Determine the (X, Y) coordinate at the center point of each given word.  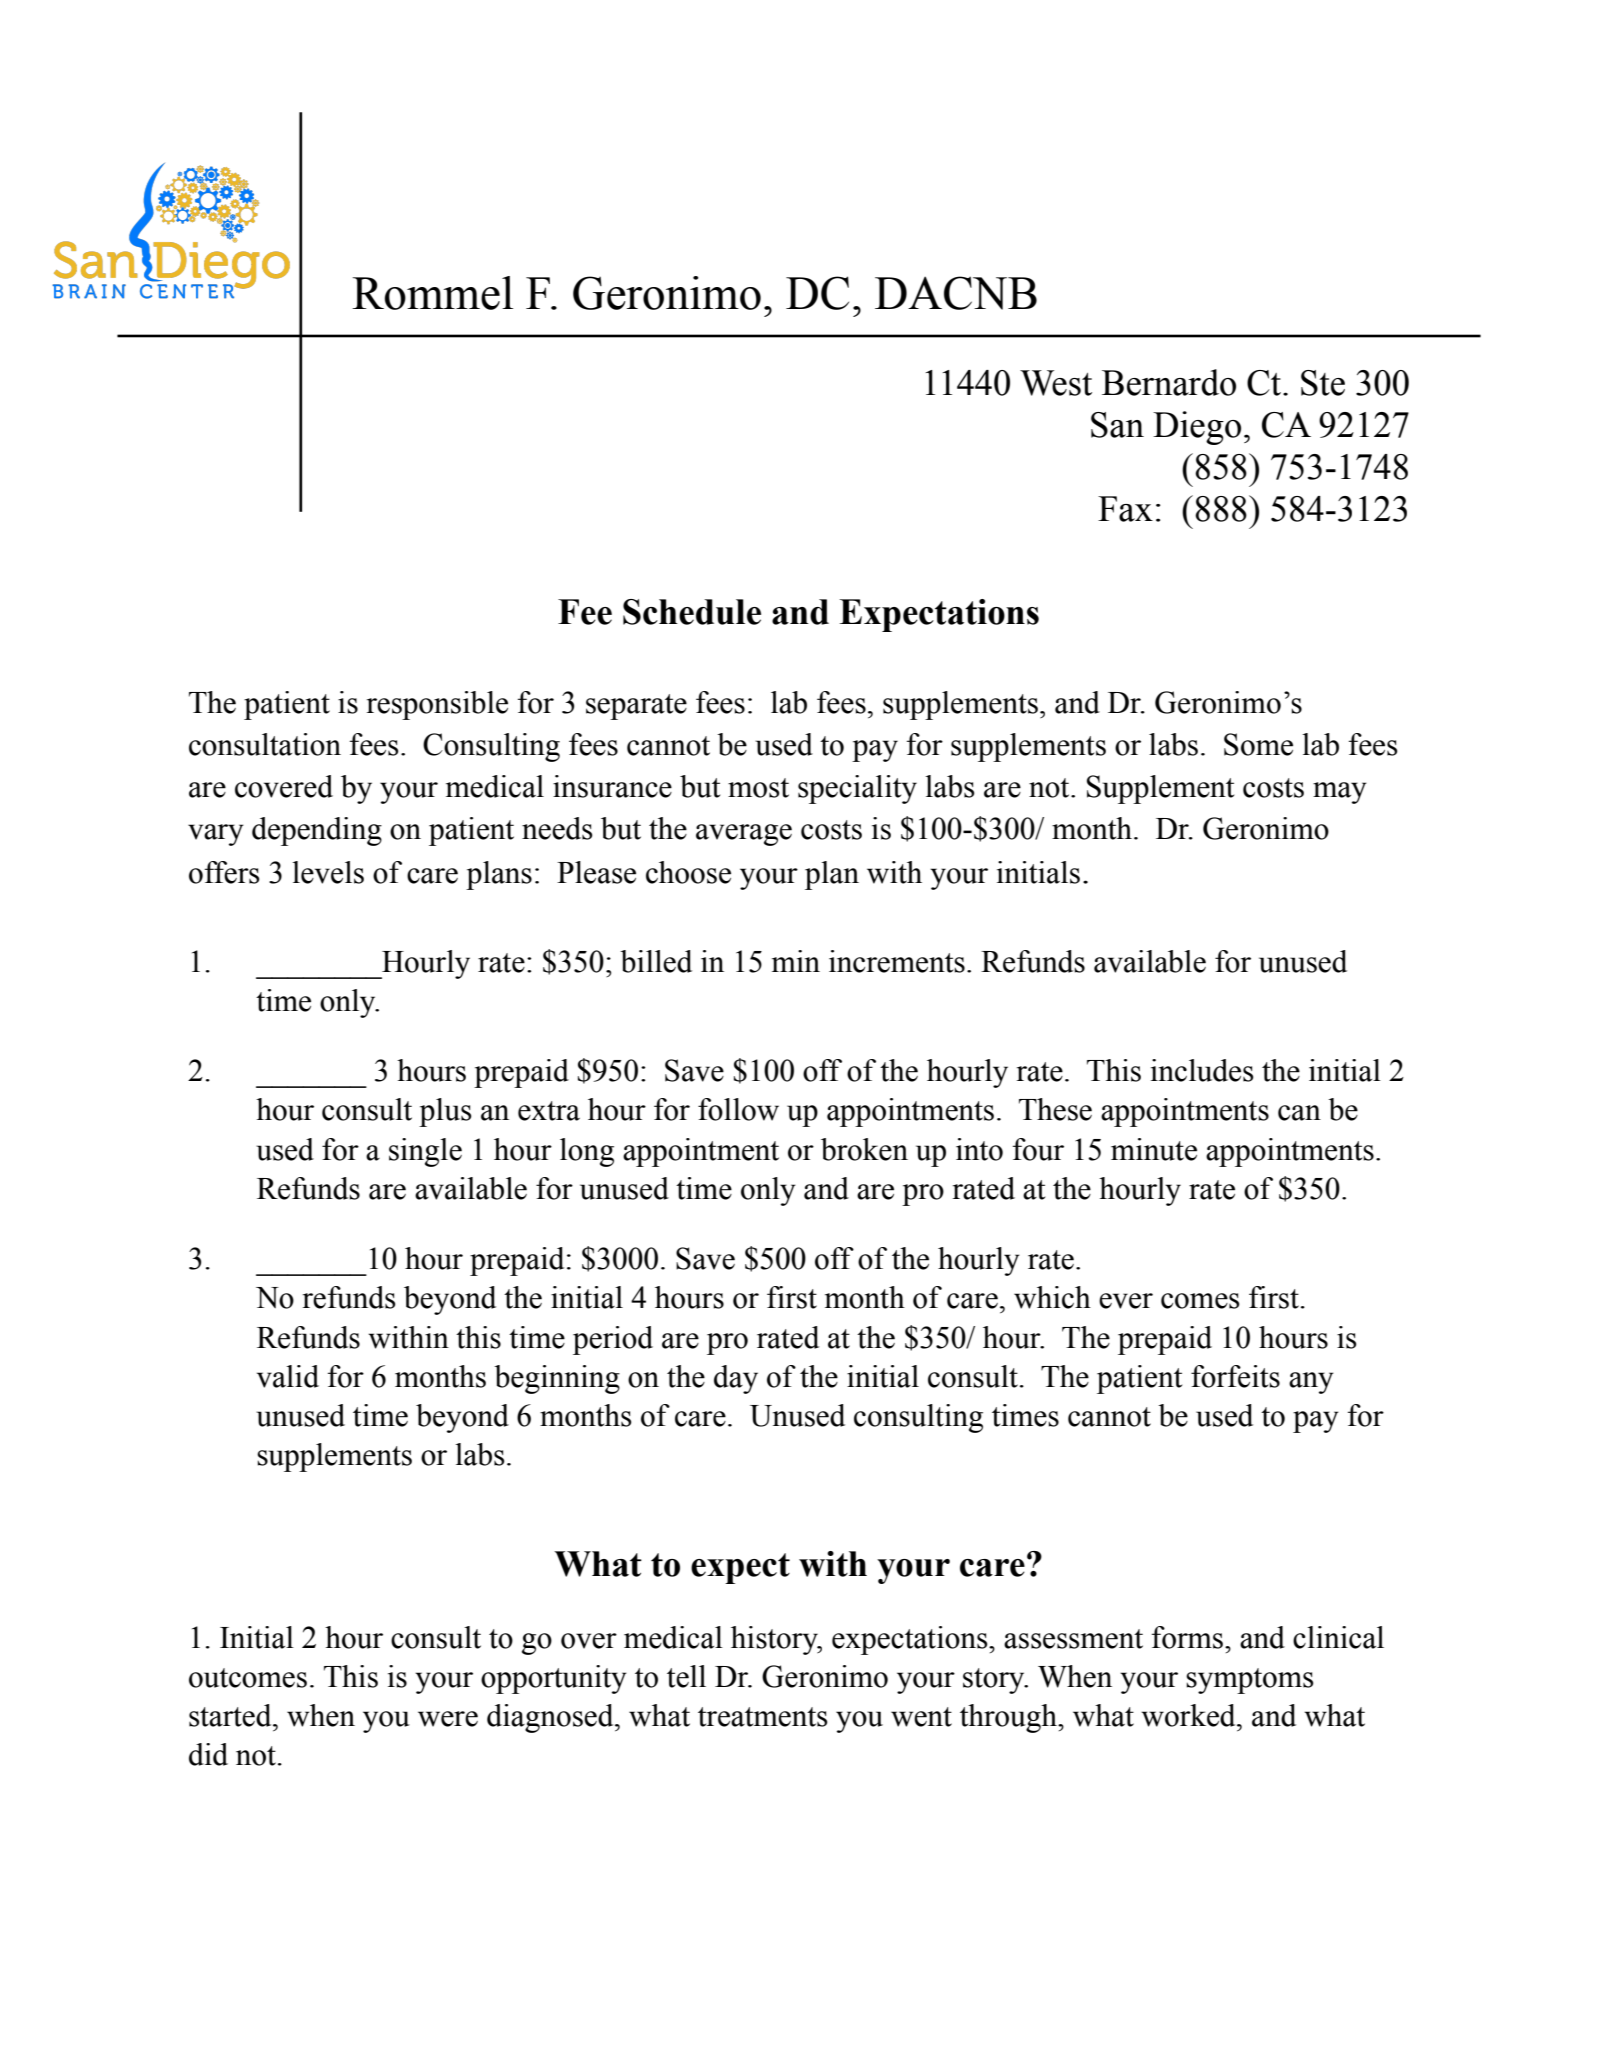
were (448, 1719)
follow (738, 1109)
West (1056, 383)
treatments (763, 1717)
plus (445, 1112)
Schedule (692, 612)
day (736, 1379)
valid (288, 1376)
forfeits (1235, 1376)
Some (1258, 744)
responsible (437, 705)
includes (1202, 1070)
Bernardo (1169, 382)
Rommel (432, 293)
